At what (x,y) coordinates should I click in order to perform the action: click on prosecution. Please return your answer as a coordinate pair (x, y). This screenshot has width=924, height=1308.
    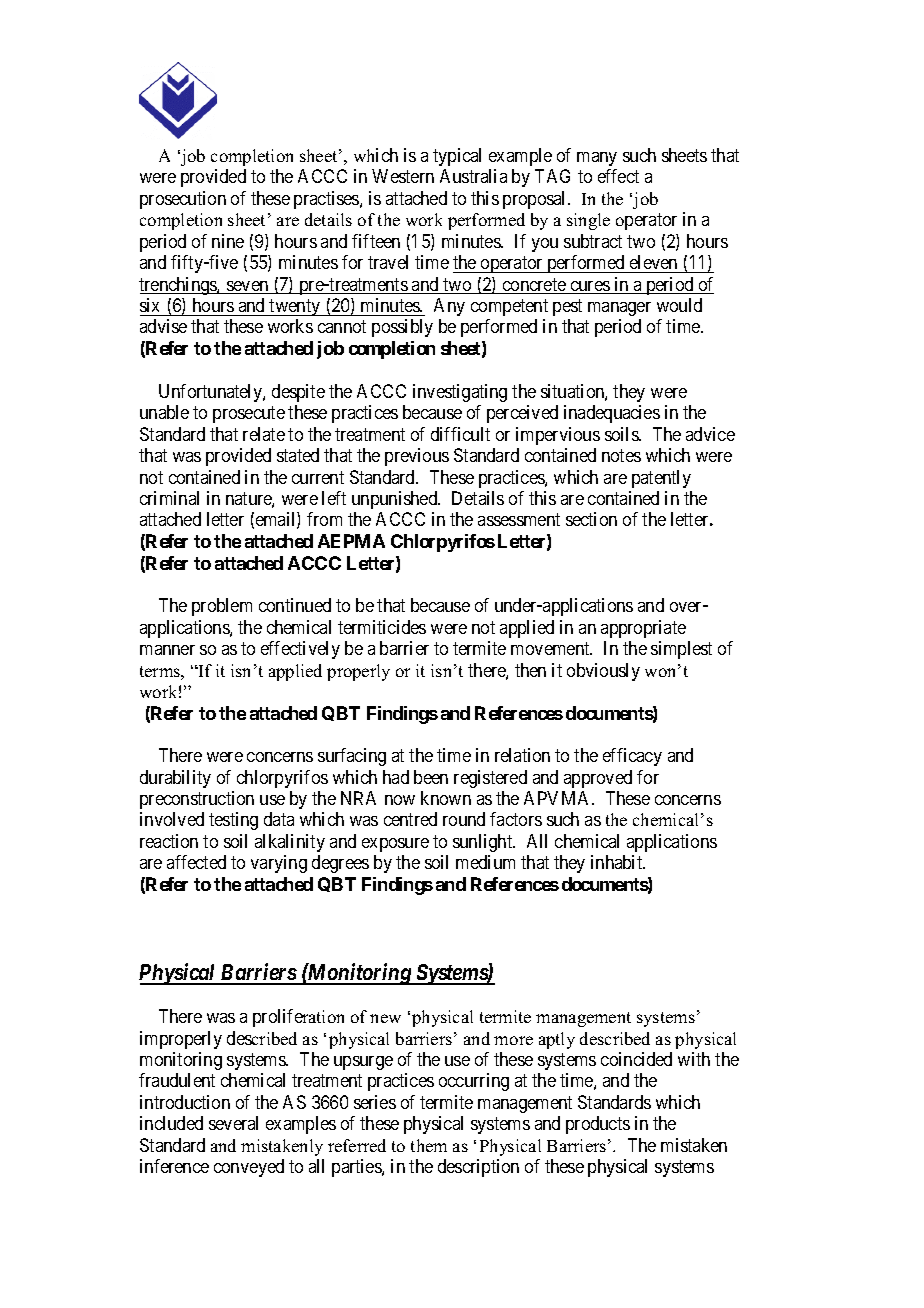
    Looking at the image, I should click on (183, 200).
